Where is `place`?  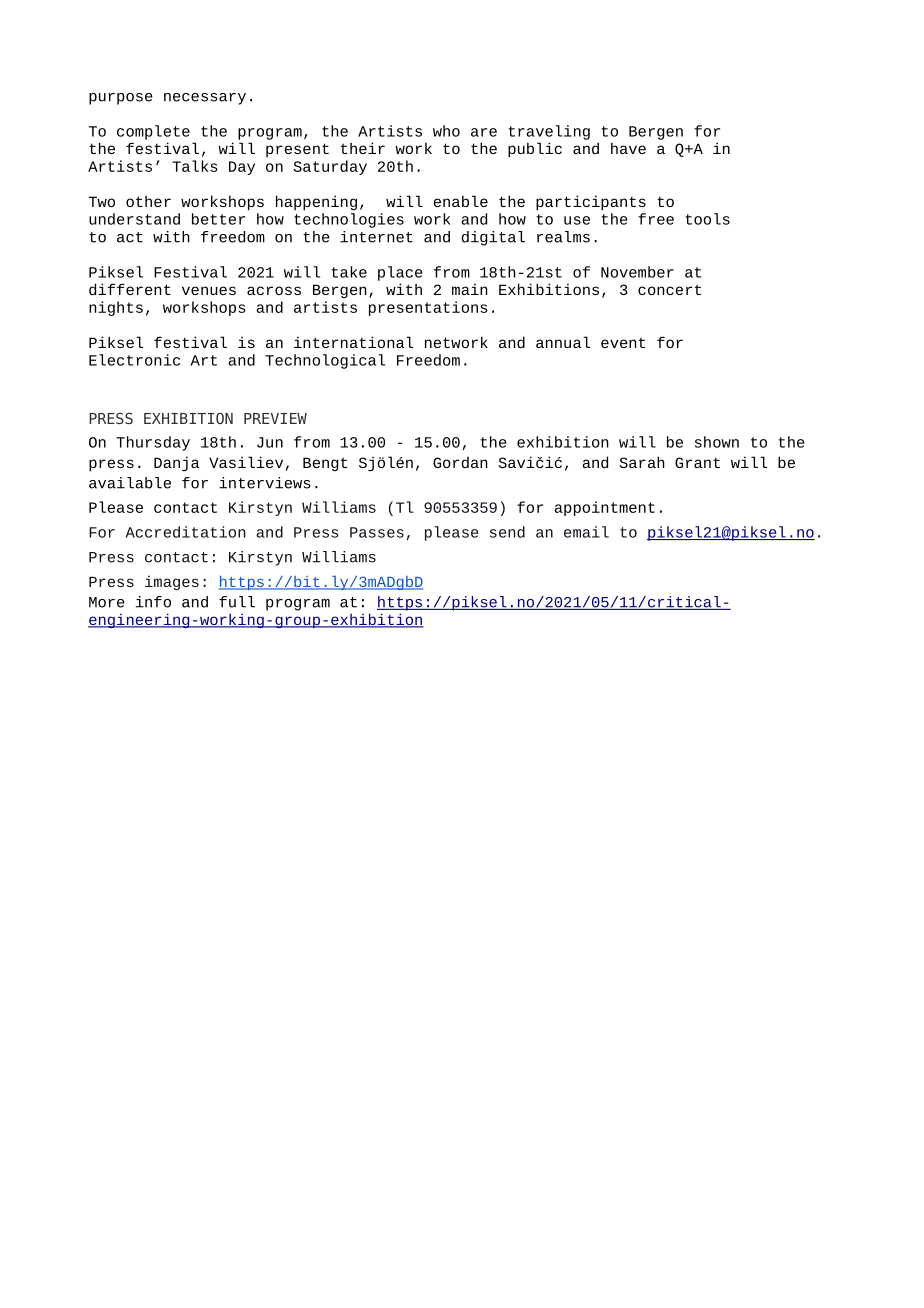
place is located at coordinates (400, 273).
